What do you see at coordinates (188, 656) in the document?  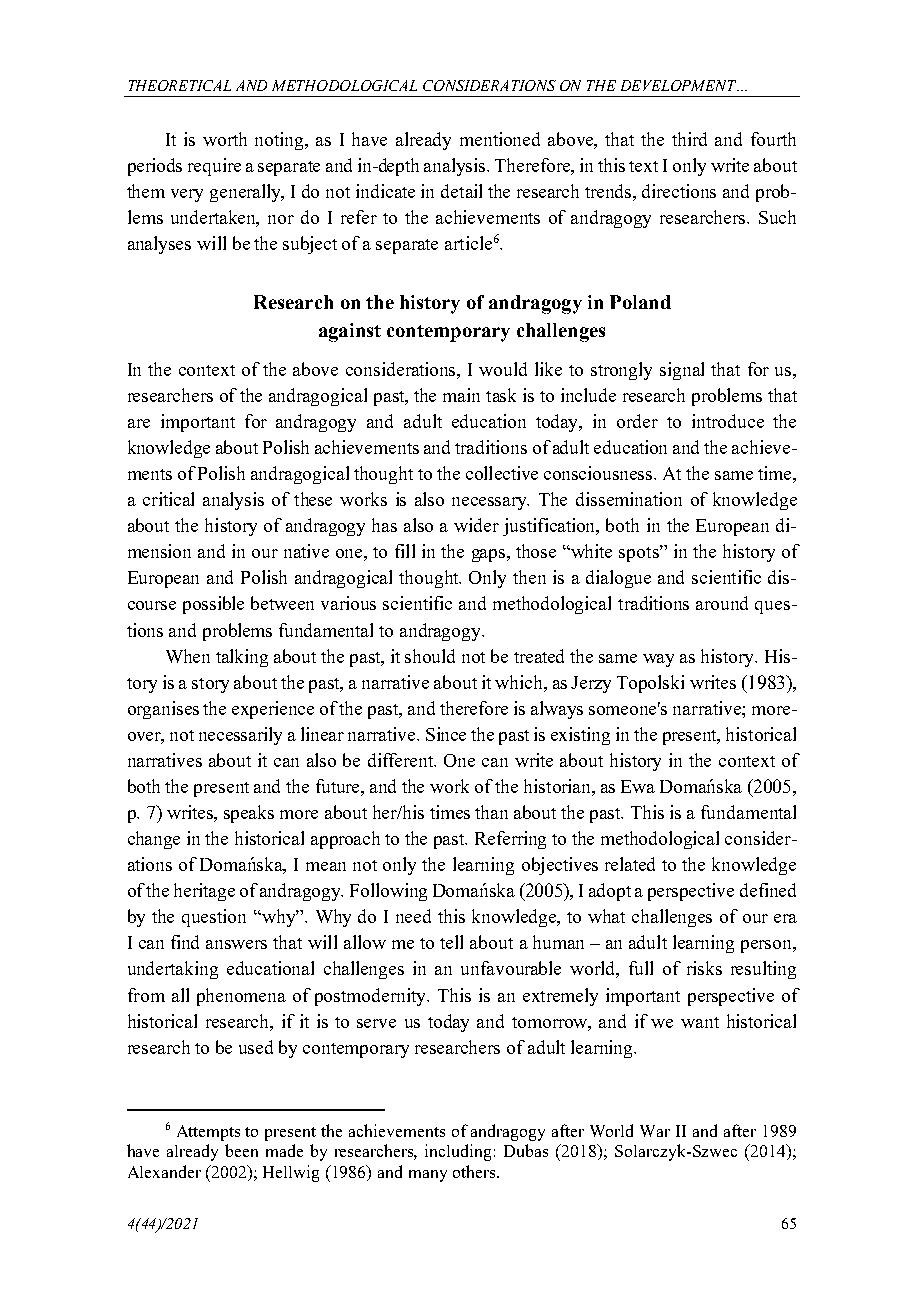 I see `When` at bounding box center [188, 656].
